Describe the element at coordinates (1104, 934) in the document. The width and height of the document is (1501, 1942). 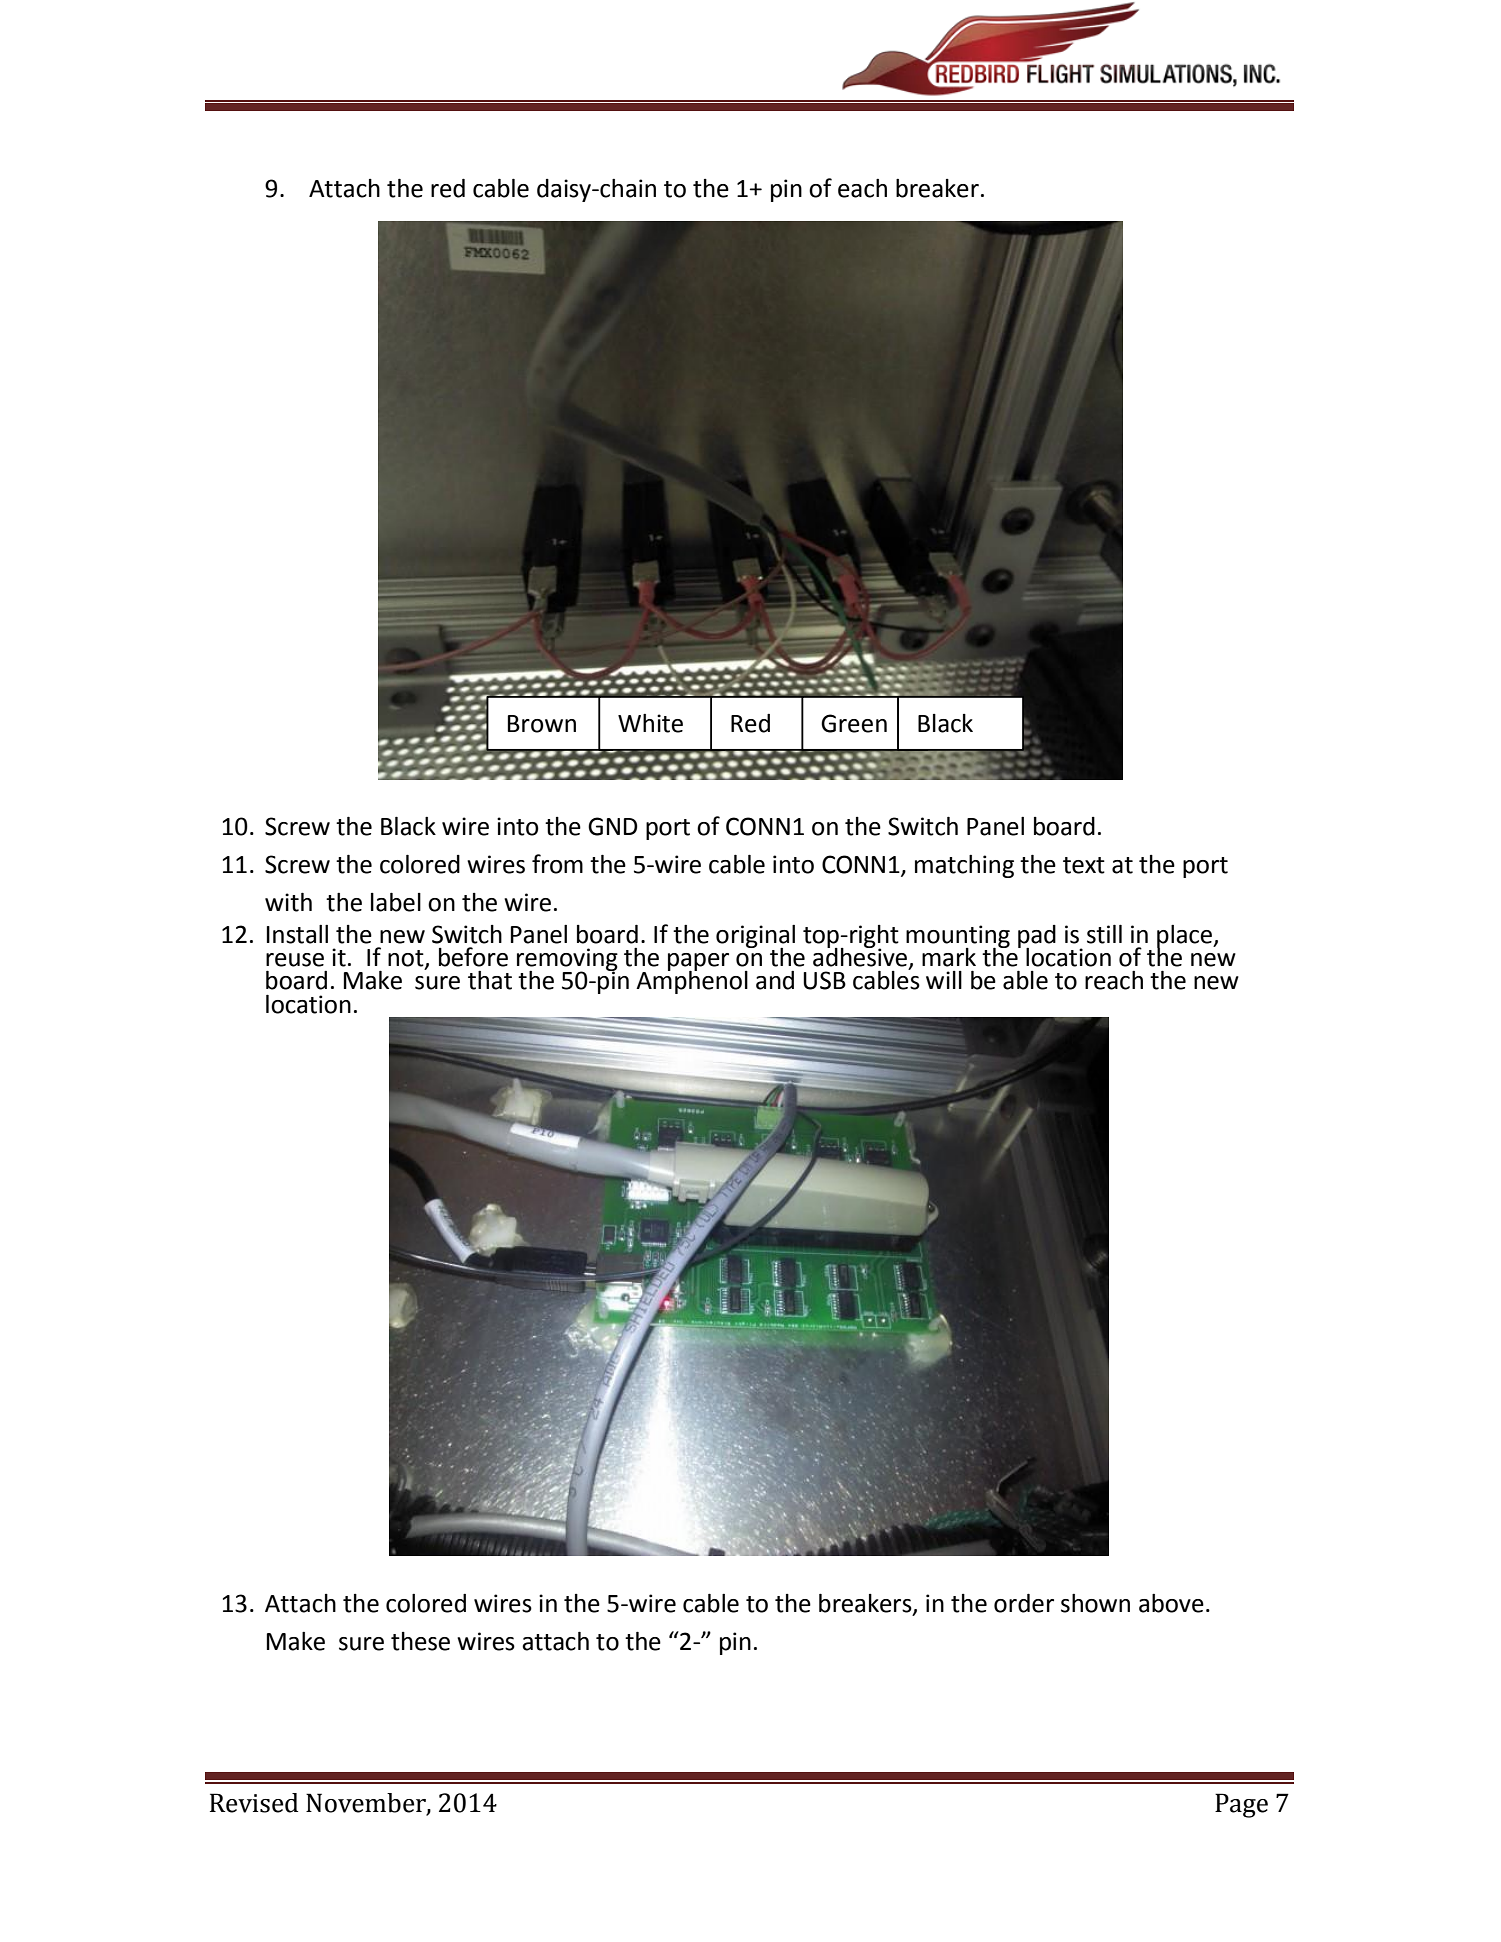
I see `still` at that location.
